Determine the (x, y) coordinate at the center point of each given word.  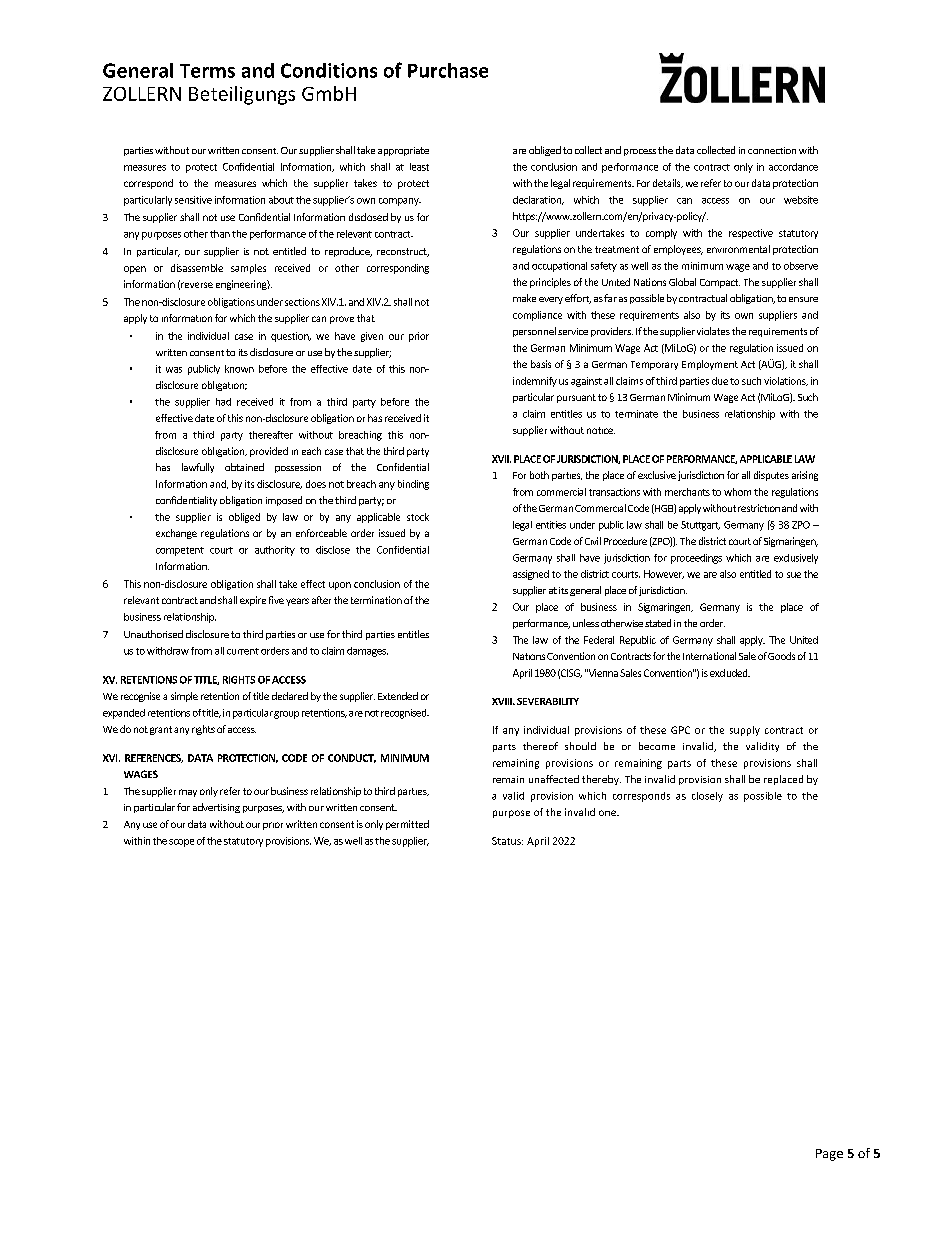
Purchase (448, 70)
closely (707, 797)
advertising (216, 808)
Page (829, 1155)
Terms (207, 71)
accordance (793, 167)
